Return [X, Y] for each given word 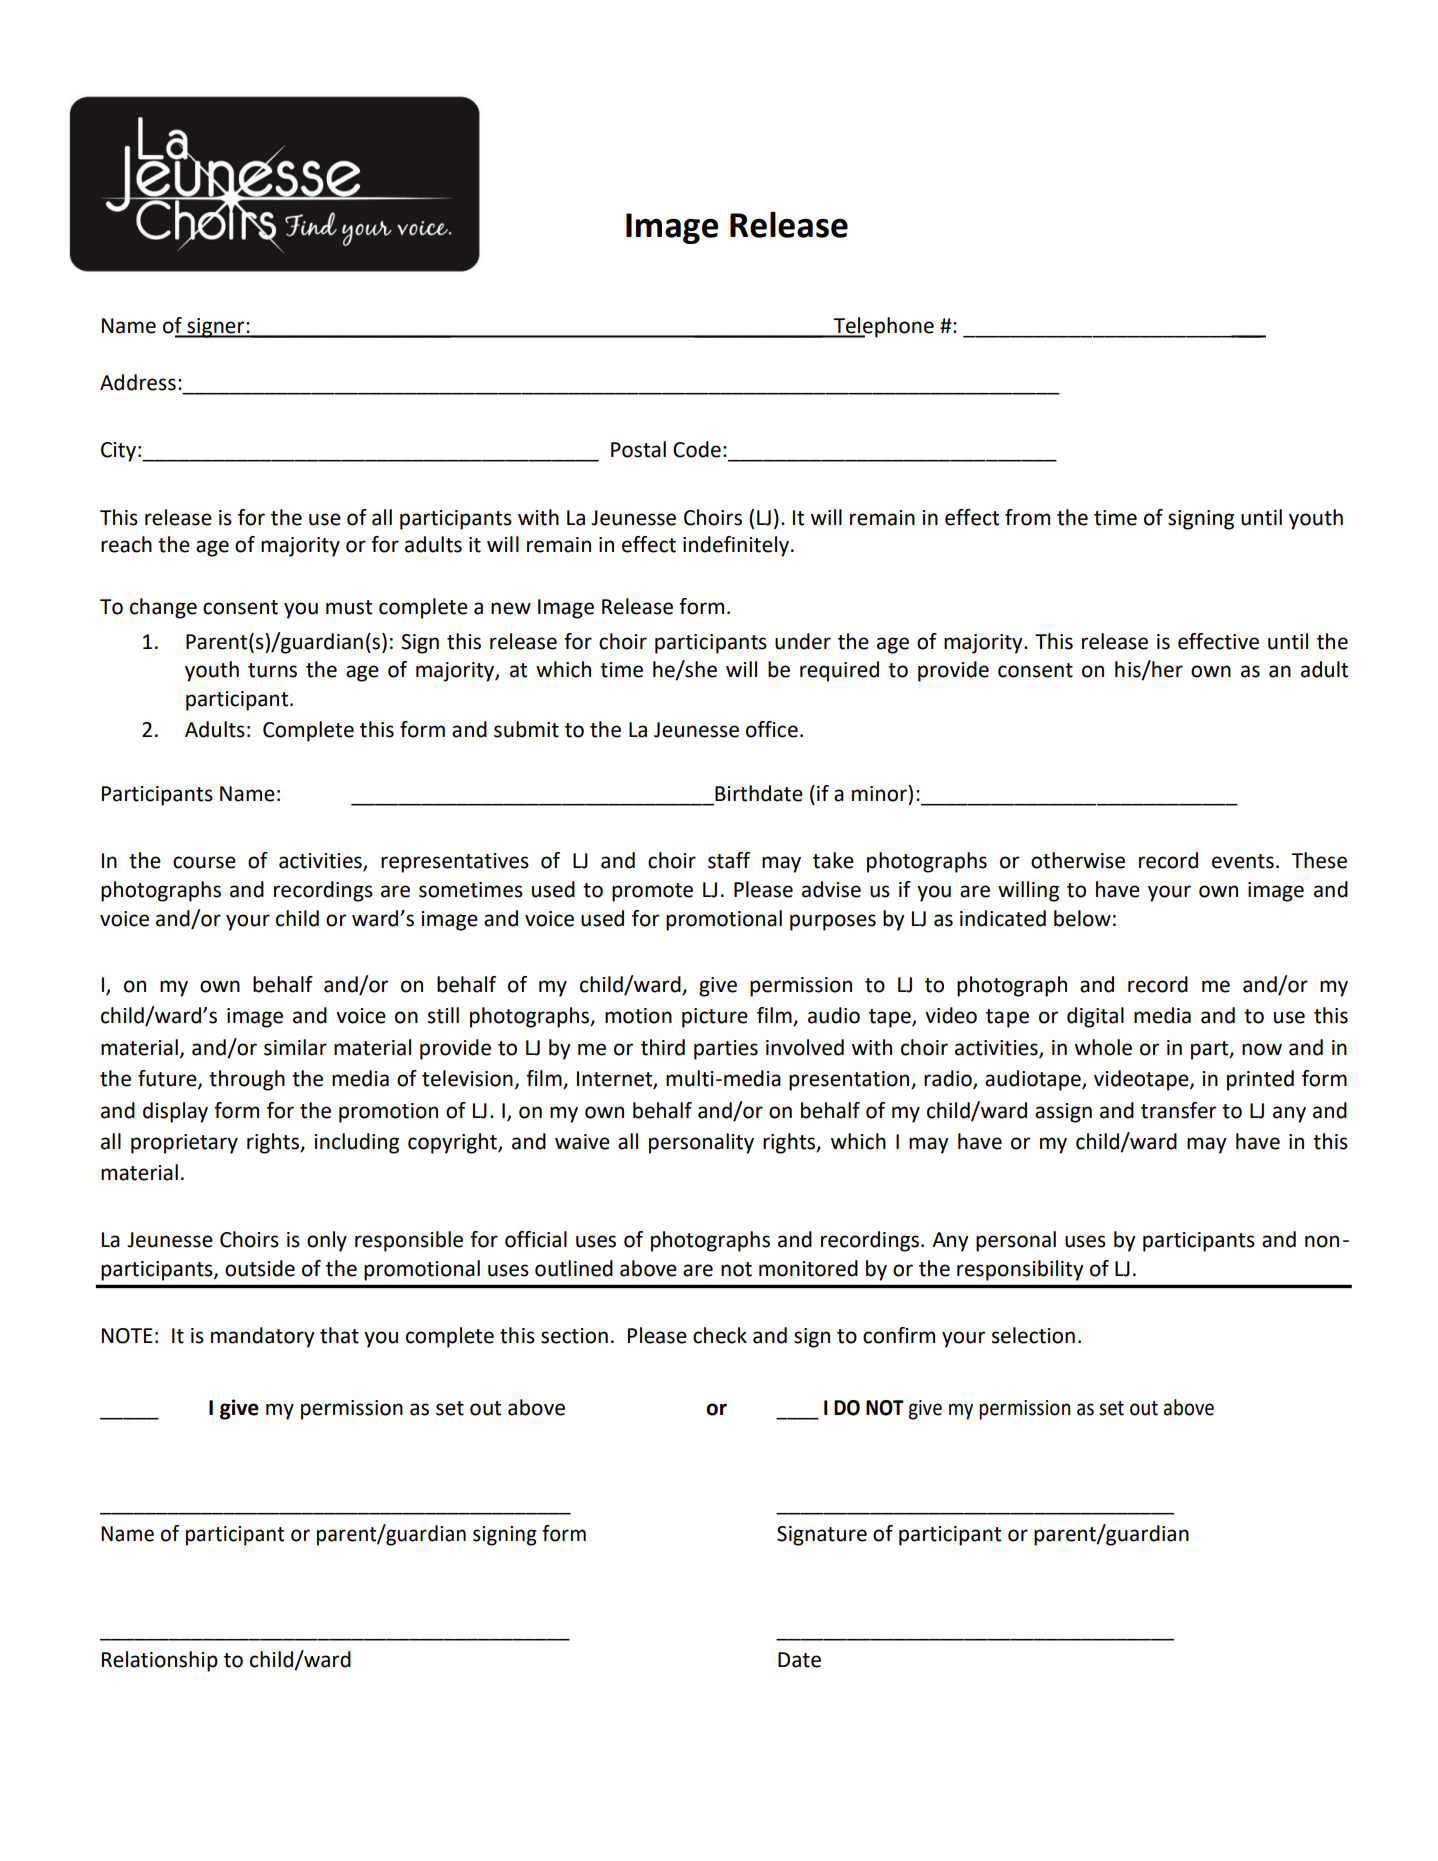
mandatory [263, 1337]
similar [295, 1047]
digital [1095, 1017]
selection [1033, 1335]
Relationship [160, 1661]
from [1027, 517]
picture [715, 1018]
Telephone [882, 327]
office [772, 729]
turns [272, 670]
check [720, 1335]
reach [126, 544]
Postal [638, 449]
